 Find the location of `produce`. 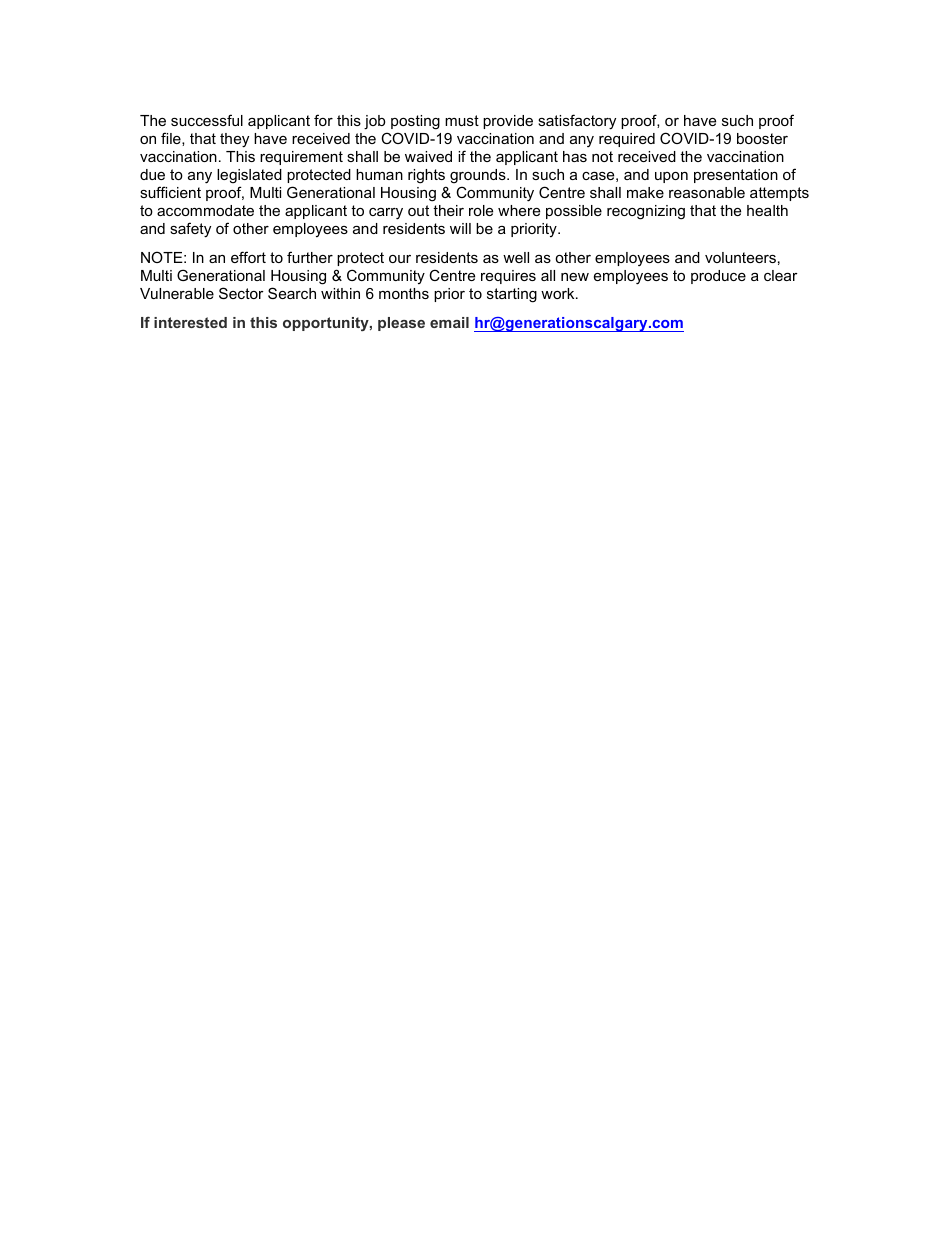

produce is located at coordinates (718, 277).
